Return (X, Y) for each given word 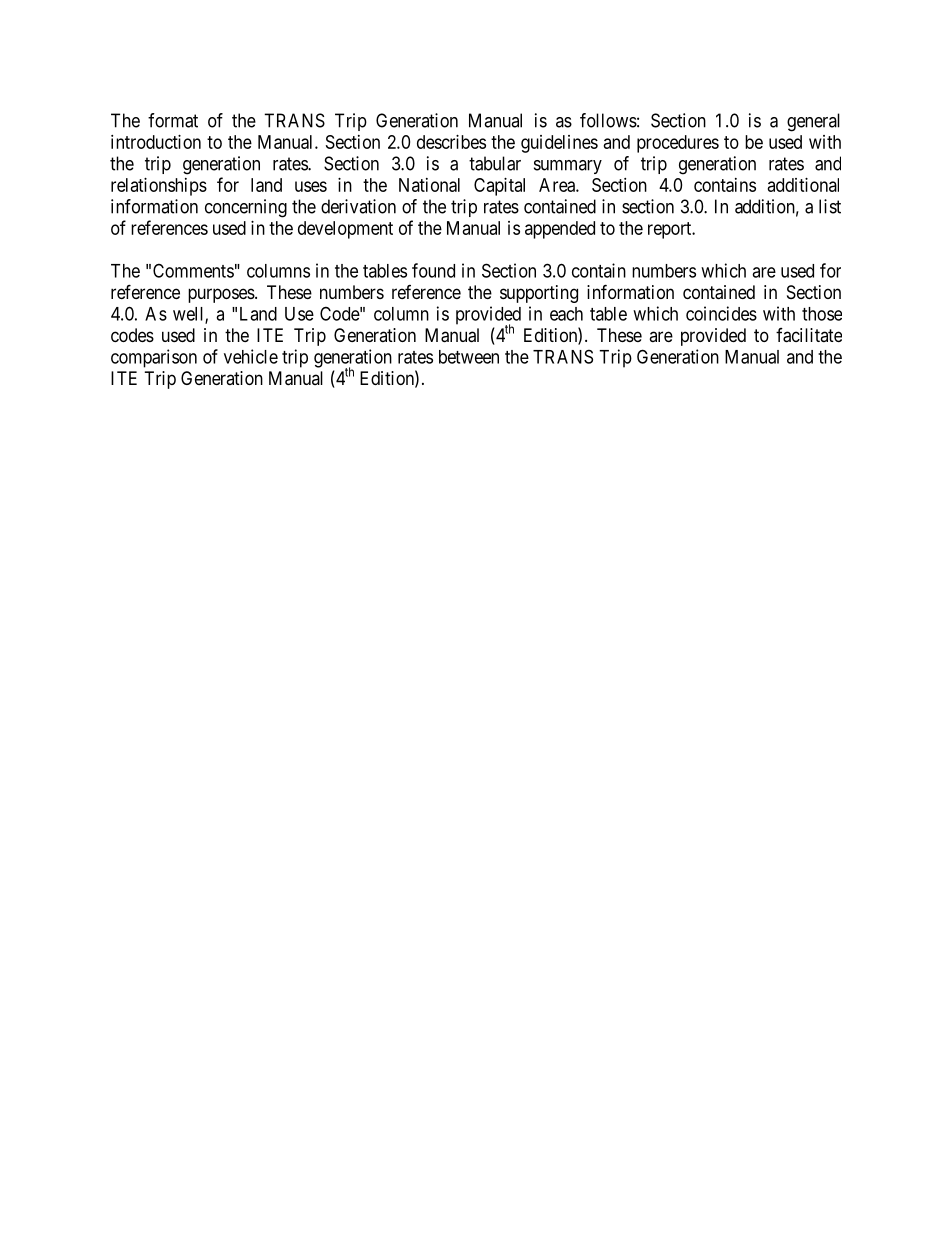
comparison (154, 358)
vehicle (251, 356)
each (566, 314)
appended (560, 230)
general (813, 122)
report (671, 230)
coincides (721, 313)
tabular (495, 163)
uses (311, 186)
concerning (246, 208)
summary (568, 167)
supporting (539, 294)
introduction (156, 142)
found (433, 270)
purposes (221, 295)
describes (451, 142)
